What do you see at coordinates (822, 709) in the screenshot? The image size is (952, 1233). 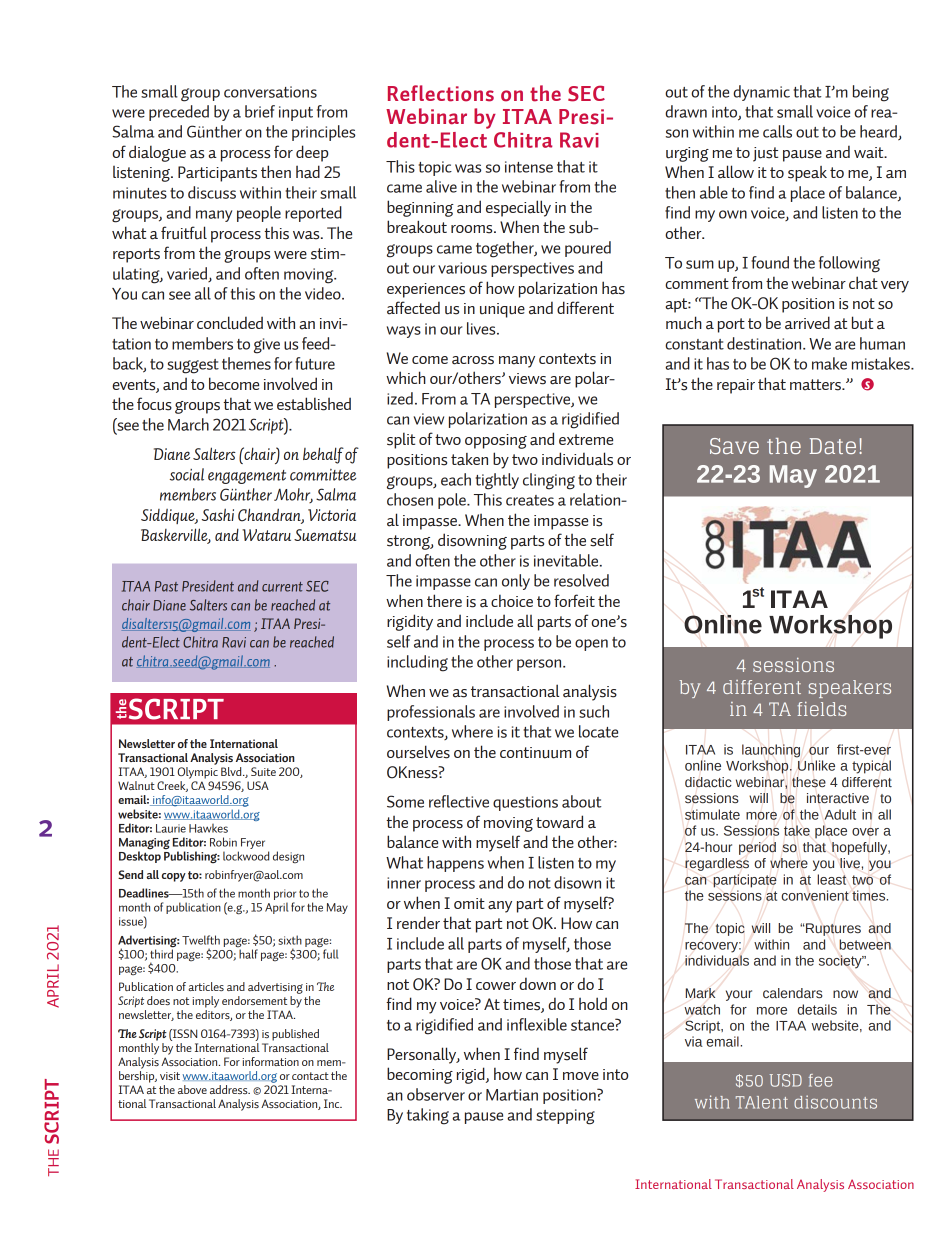 I see `fields` at bounding box center [822, 709].
